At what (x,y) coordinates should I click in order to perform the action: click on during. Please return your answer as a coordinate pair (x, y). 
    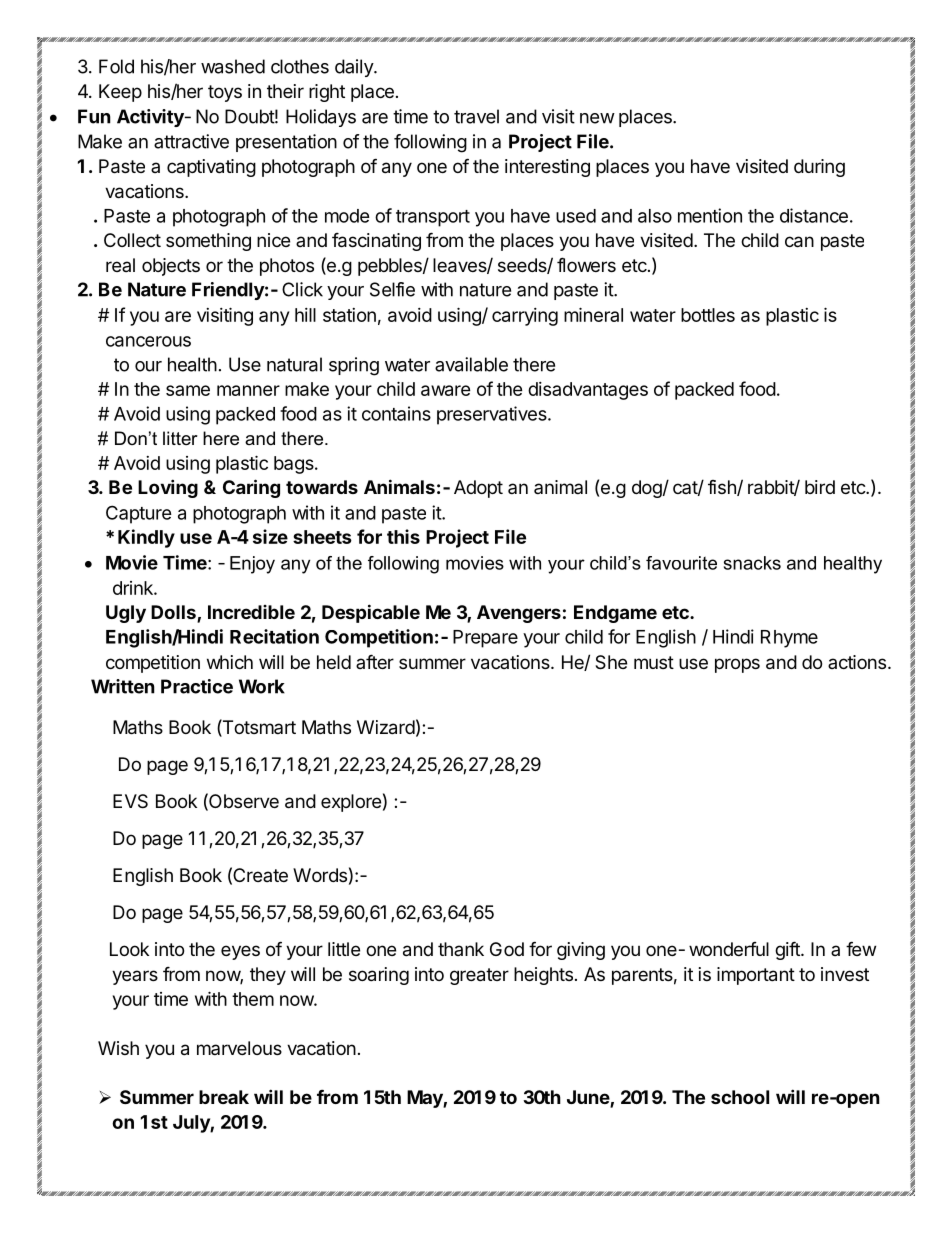
    Looking at the image, I should click on (819, 168).
